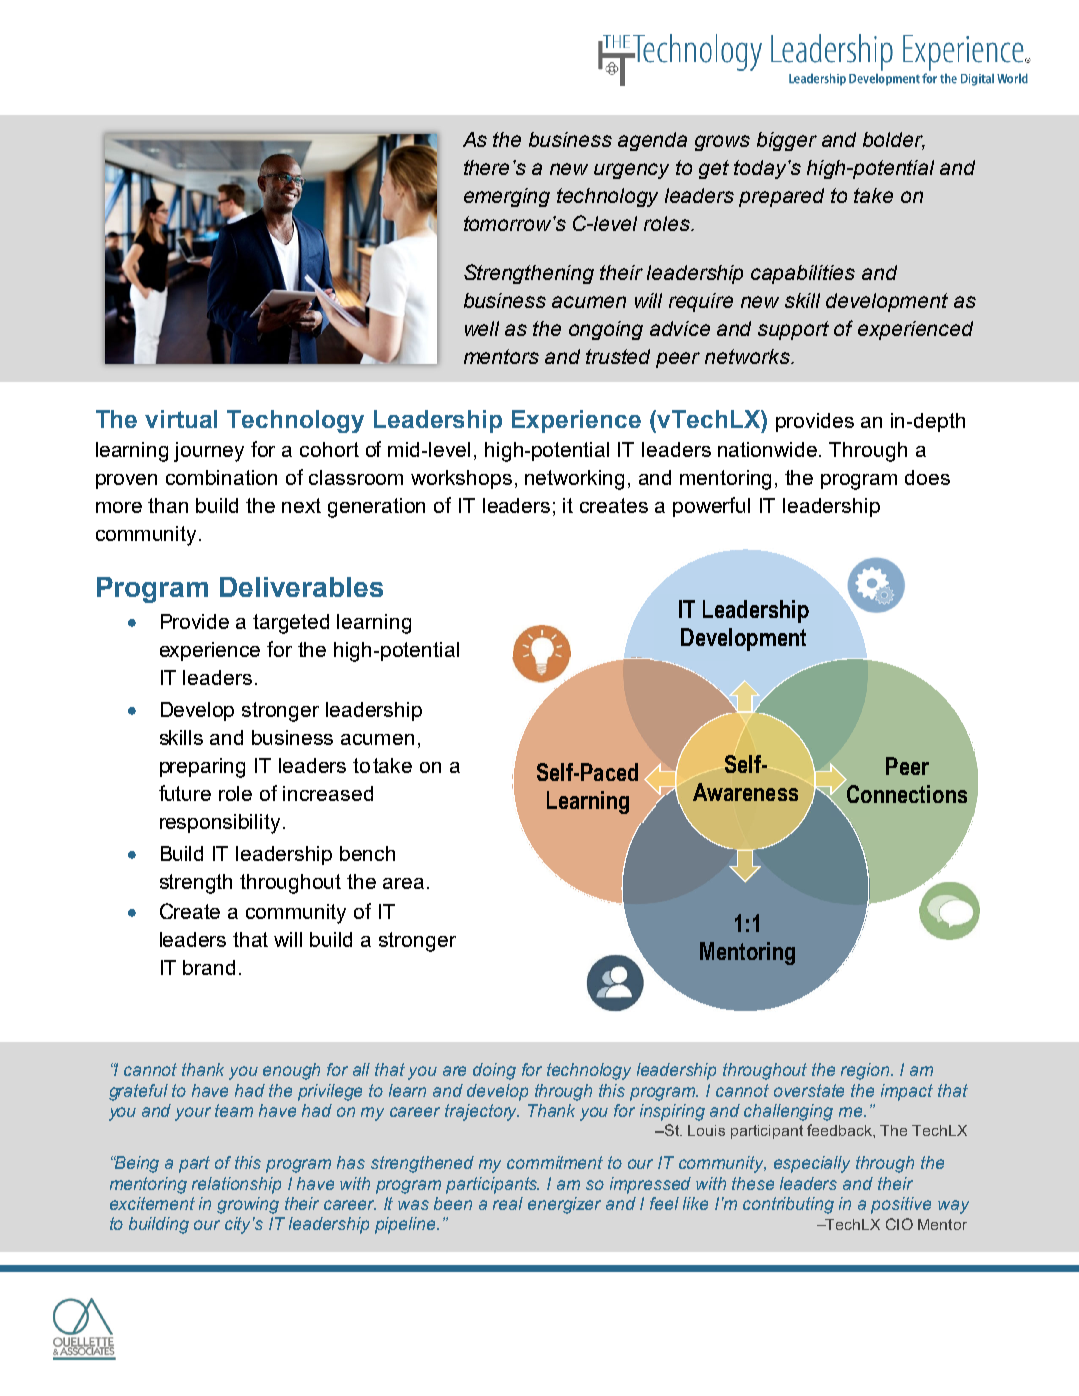 The width and height of the screenshot is (1079, 1396). I want to click on emerging, so click(507, 197).
